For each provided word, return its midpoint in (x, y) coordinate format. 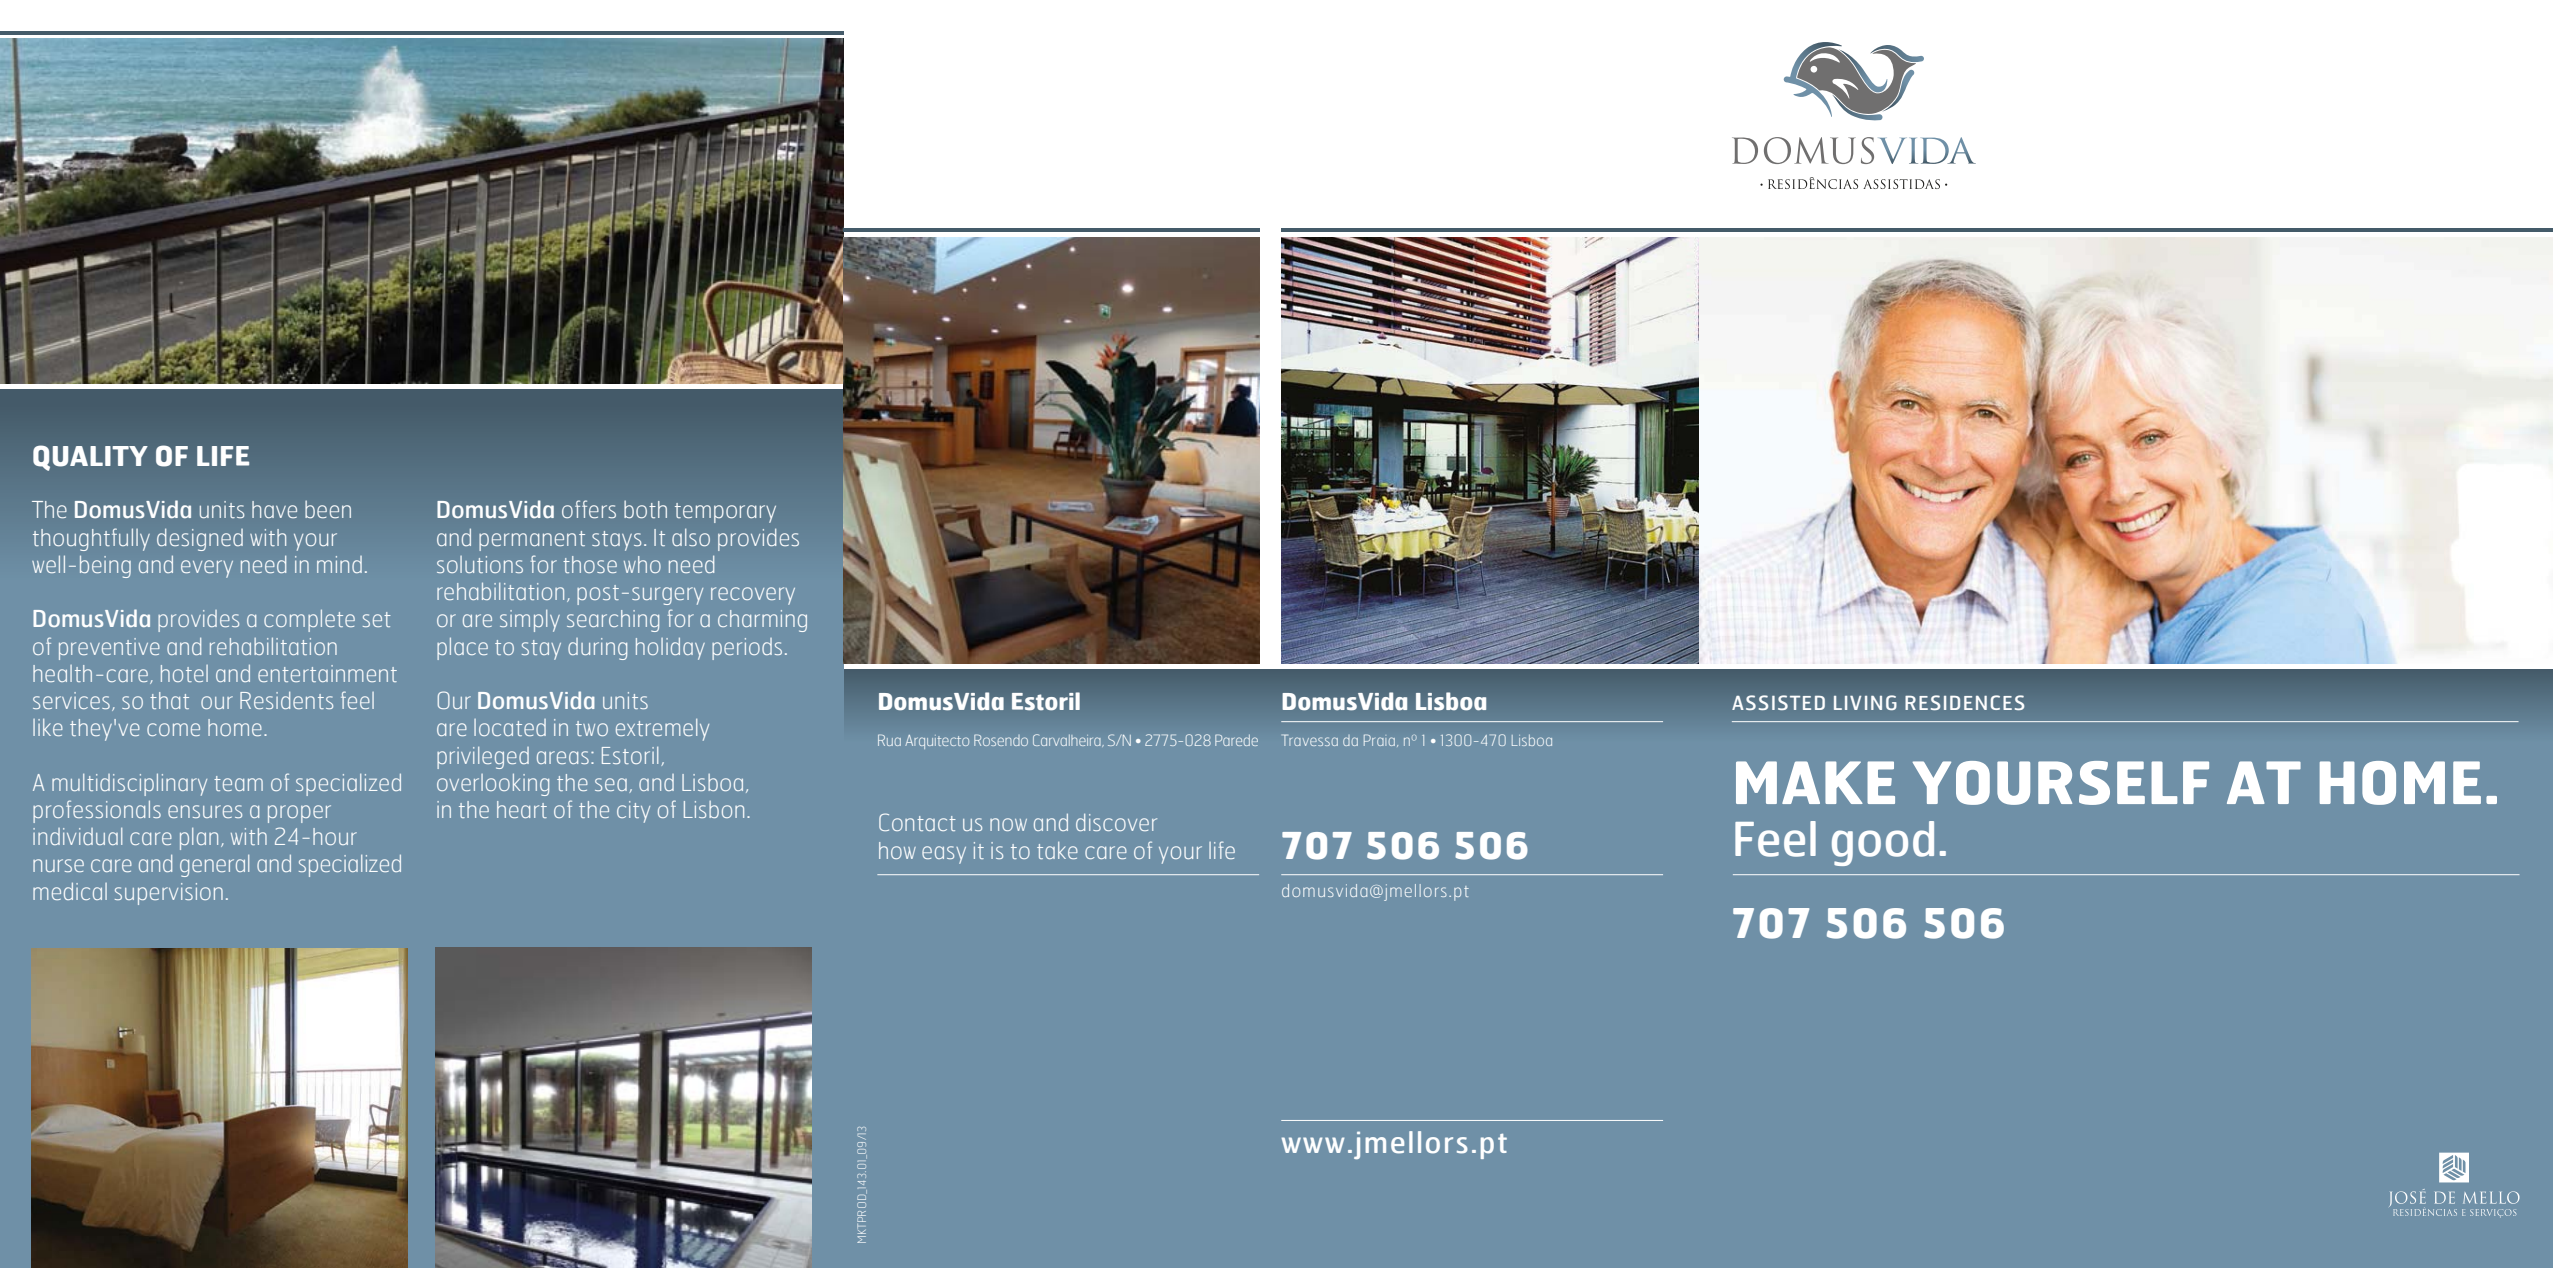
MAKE (1815, 782)
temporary (725, 513)
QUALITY (90, 458)
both (645, 509)
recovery (753, 596)
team (238, 783)
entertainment (327, 673)
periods (747, 649)
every (207, 569)
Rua (889, 740)
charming (762, 621)
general (214, 866)
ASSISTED (1778, 703)
